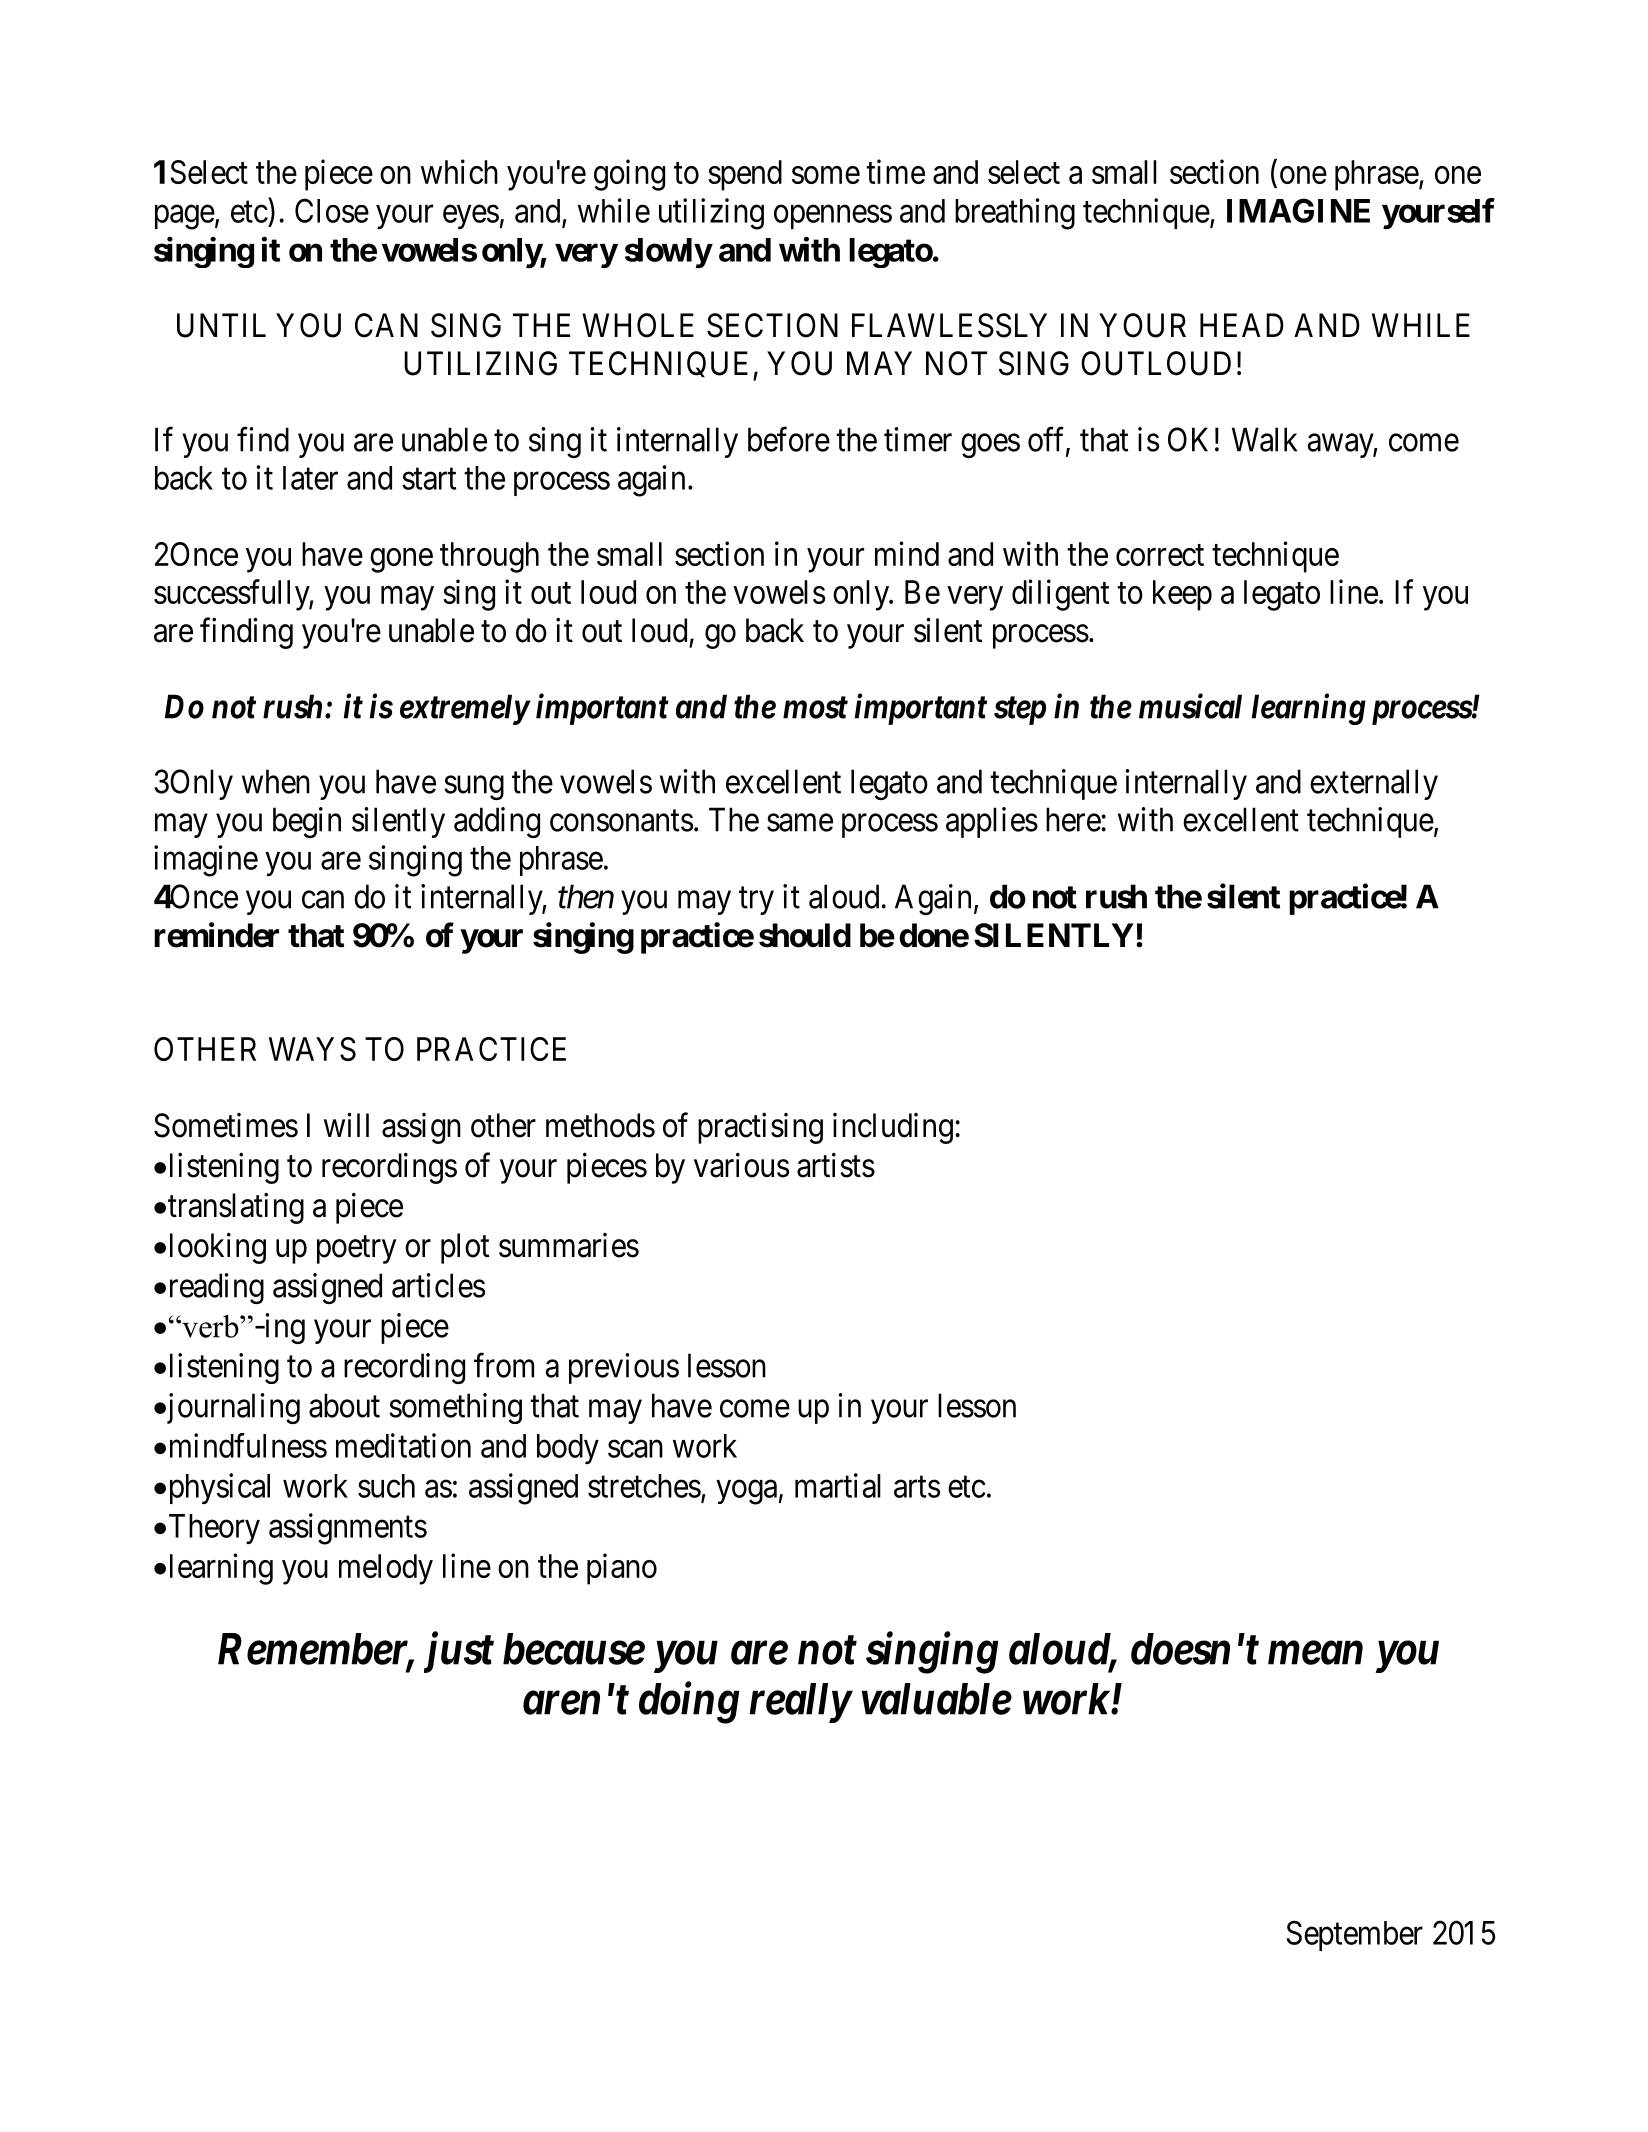  Describe the element at coordinates (689, 1703) in the screenshot. I see `doing` at that location.
